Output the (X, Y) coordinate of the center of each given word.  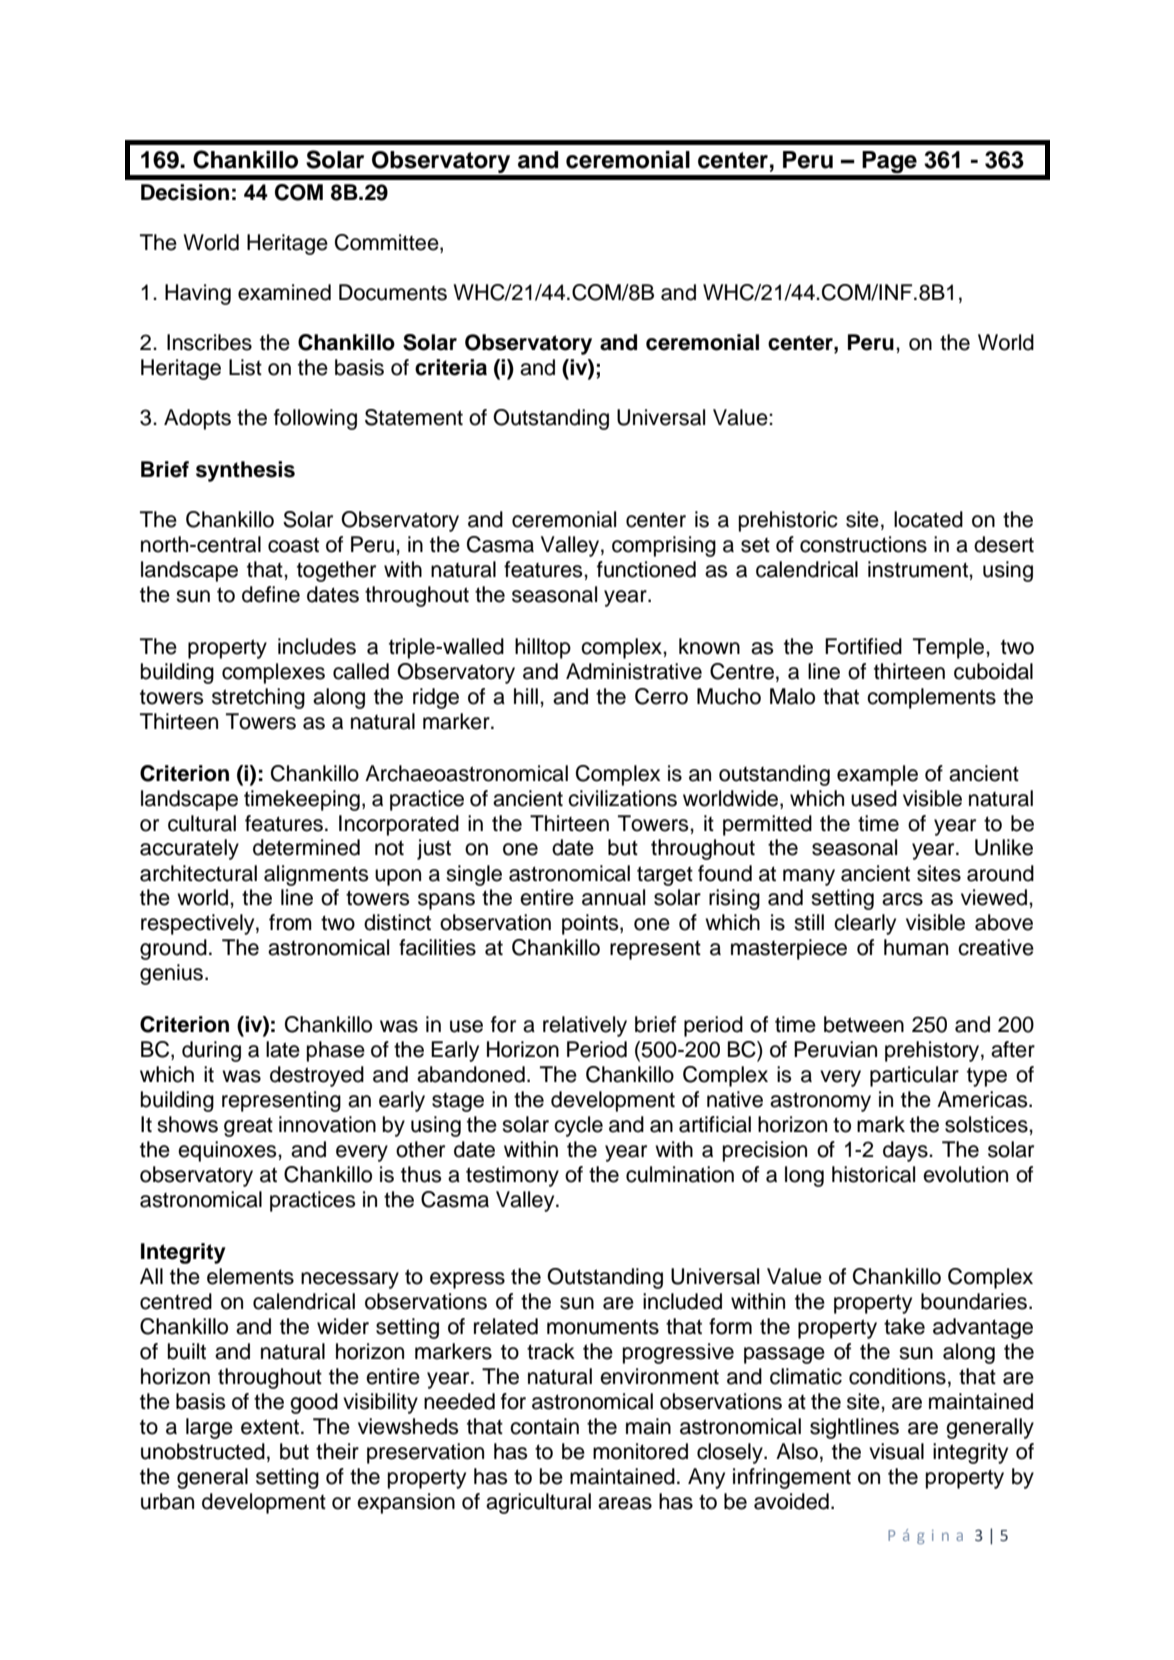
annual (613, 897)
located (928, 519)
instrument (919, 569)
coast (293, 545)
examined (284, 292)
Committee (388, 243)
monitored (640, 1451)
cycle (578, 1126)
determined (306, 847)
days (906, 1151)
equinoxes (228, 1151)
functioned (646, 569)
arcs (902, 899)
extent (271, 1427)
